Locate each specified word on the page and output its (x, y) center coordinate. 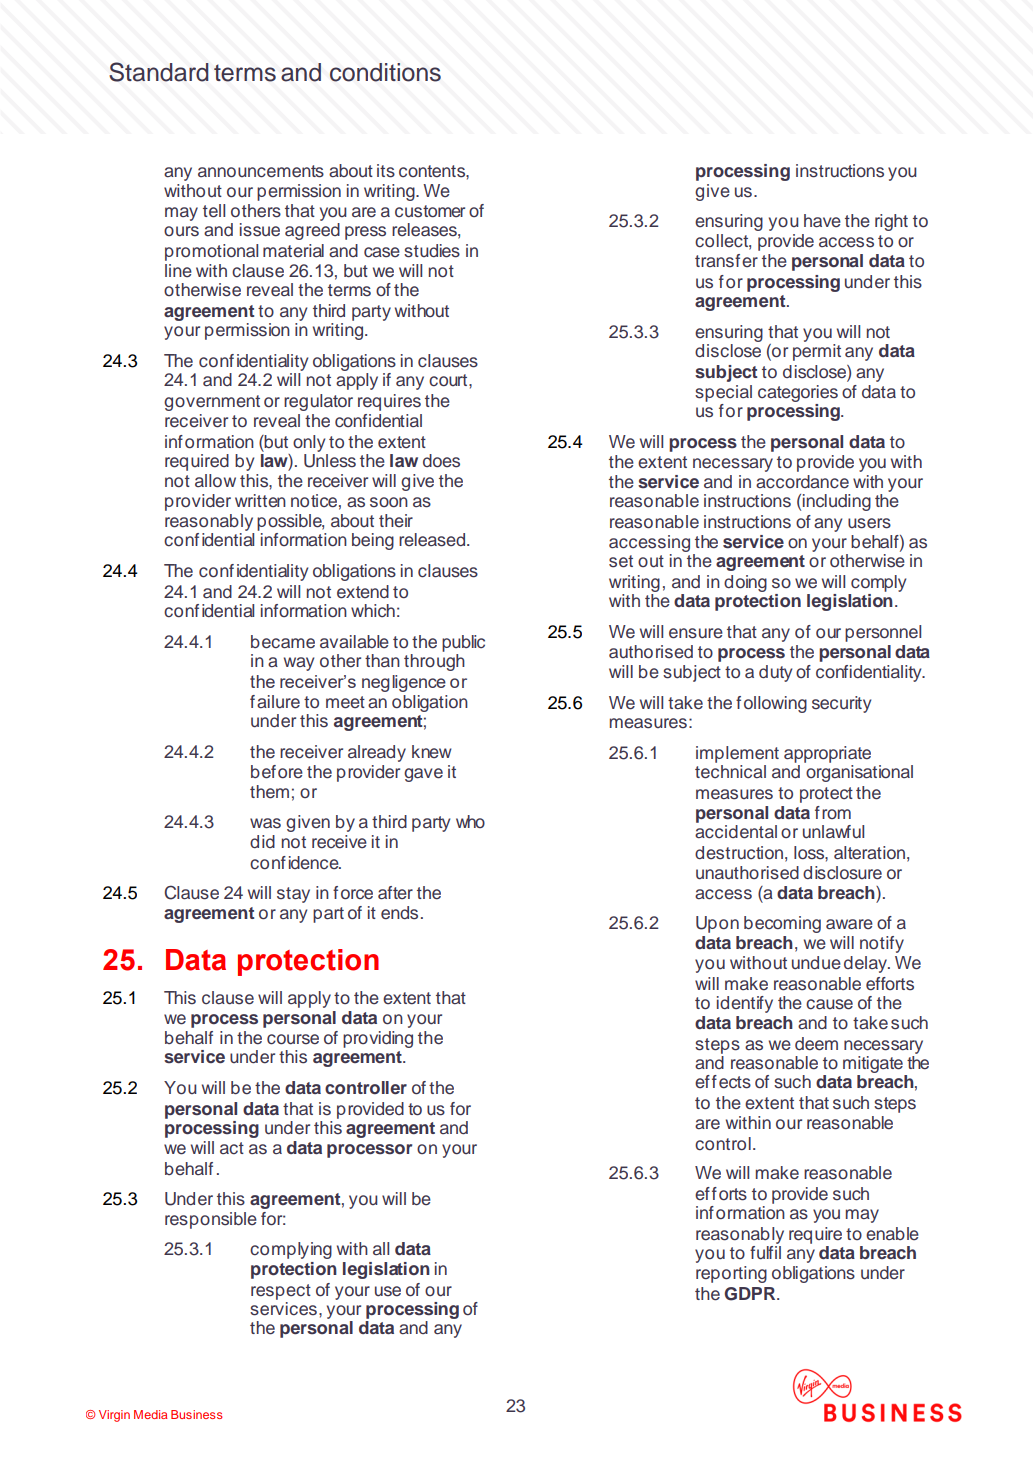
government (212, 403)
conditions (385, 72)
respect (281, 1292)
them (269, 792)
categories (798, 393)
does (441, 461)
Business (196, 1414)
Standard (159, 72)
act (232, 1148)
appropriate (827, 754)
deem (816, 1044)
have (822, 221)
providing (378, 1039)
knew (432, 752)
